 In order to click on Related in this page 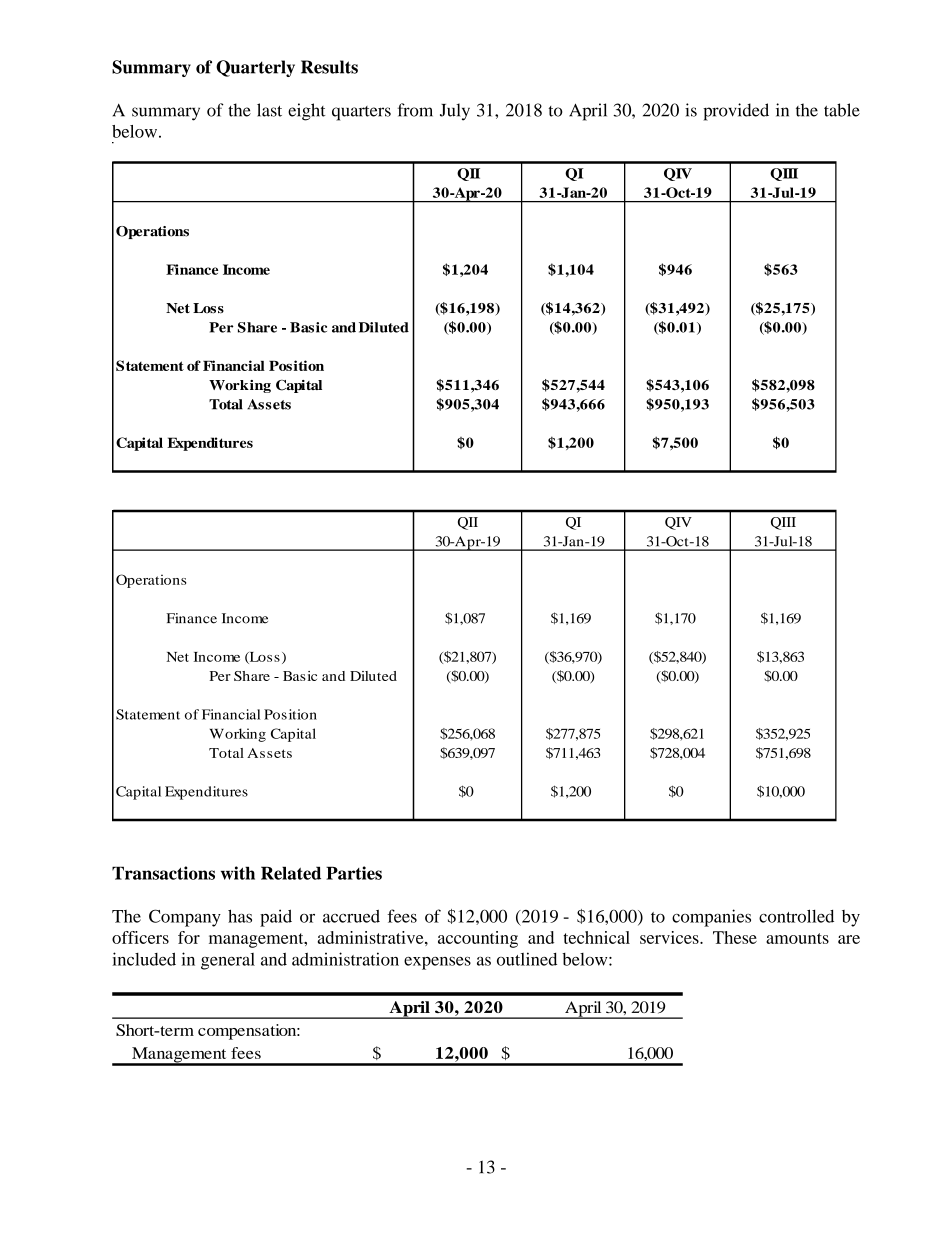, I will do `click(291, 873)`.
